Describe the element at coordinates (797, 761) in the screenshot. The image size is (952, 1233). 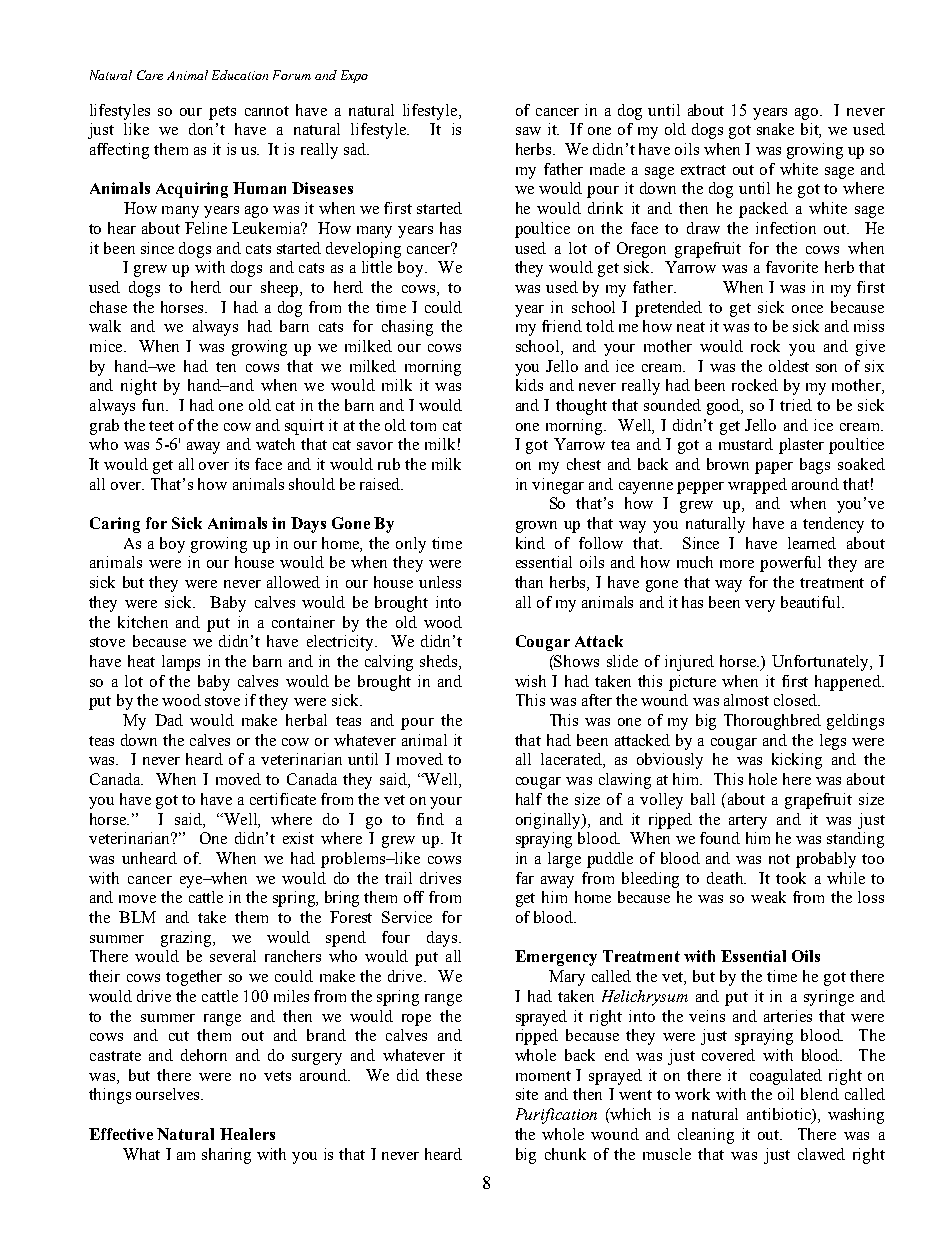
I see `kicking` at that location.
